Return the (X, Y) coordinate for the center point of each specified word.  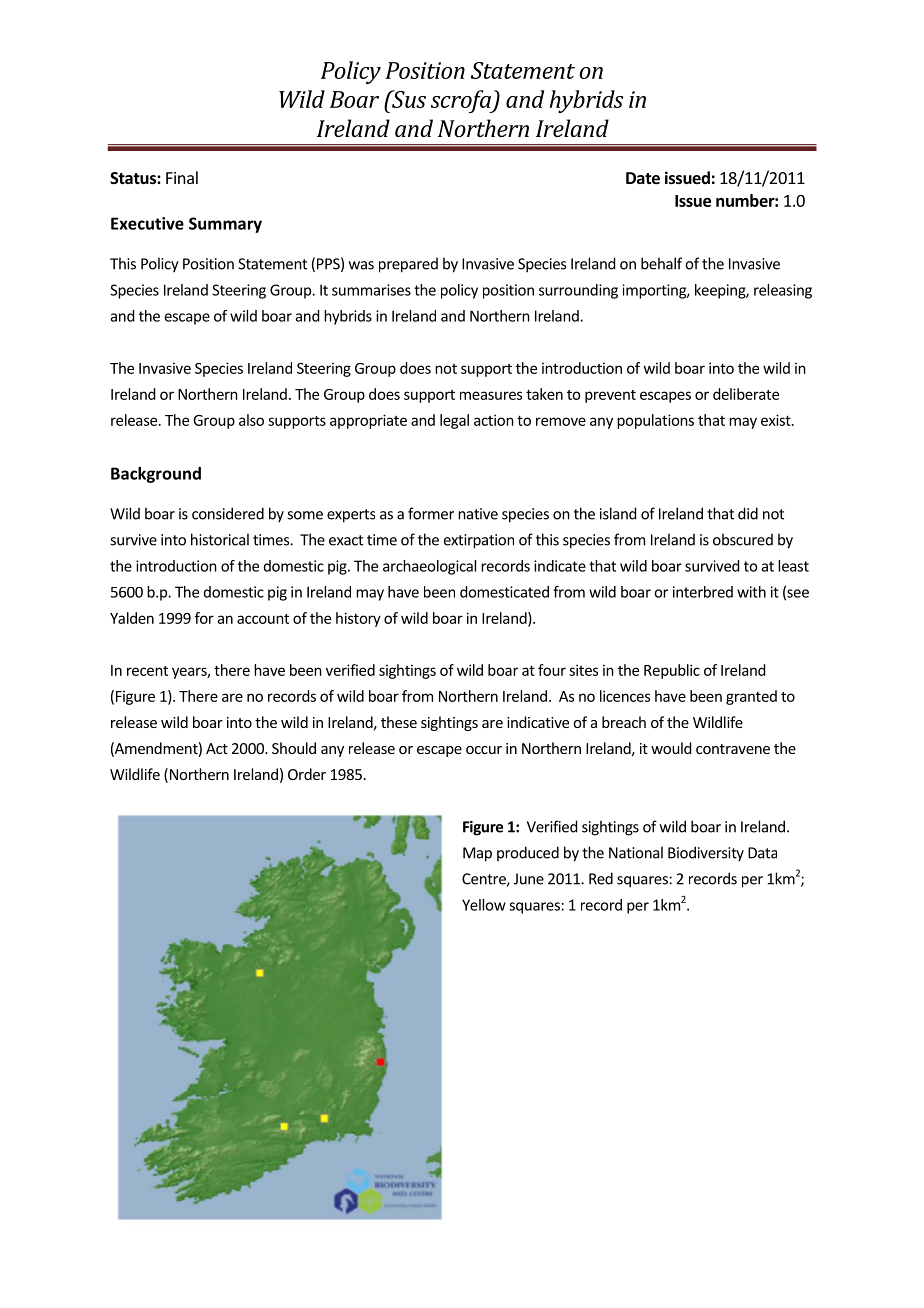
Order (307, 774)
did (748, 513)
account (263, 619)
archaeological (429, 567)
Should (294, 748)
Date (643, 178)
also (251, 420)
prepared (408, 265)
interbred (703, 592)
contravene (733, 749)
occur (484, 750)
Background (156, 475)
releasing (783, 291)
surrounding (578, 291)
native (478, 514)
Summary (225, 225)
